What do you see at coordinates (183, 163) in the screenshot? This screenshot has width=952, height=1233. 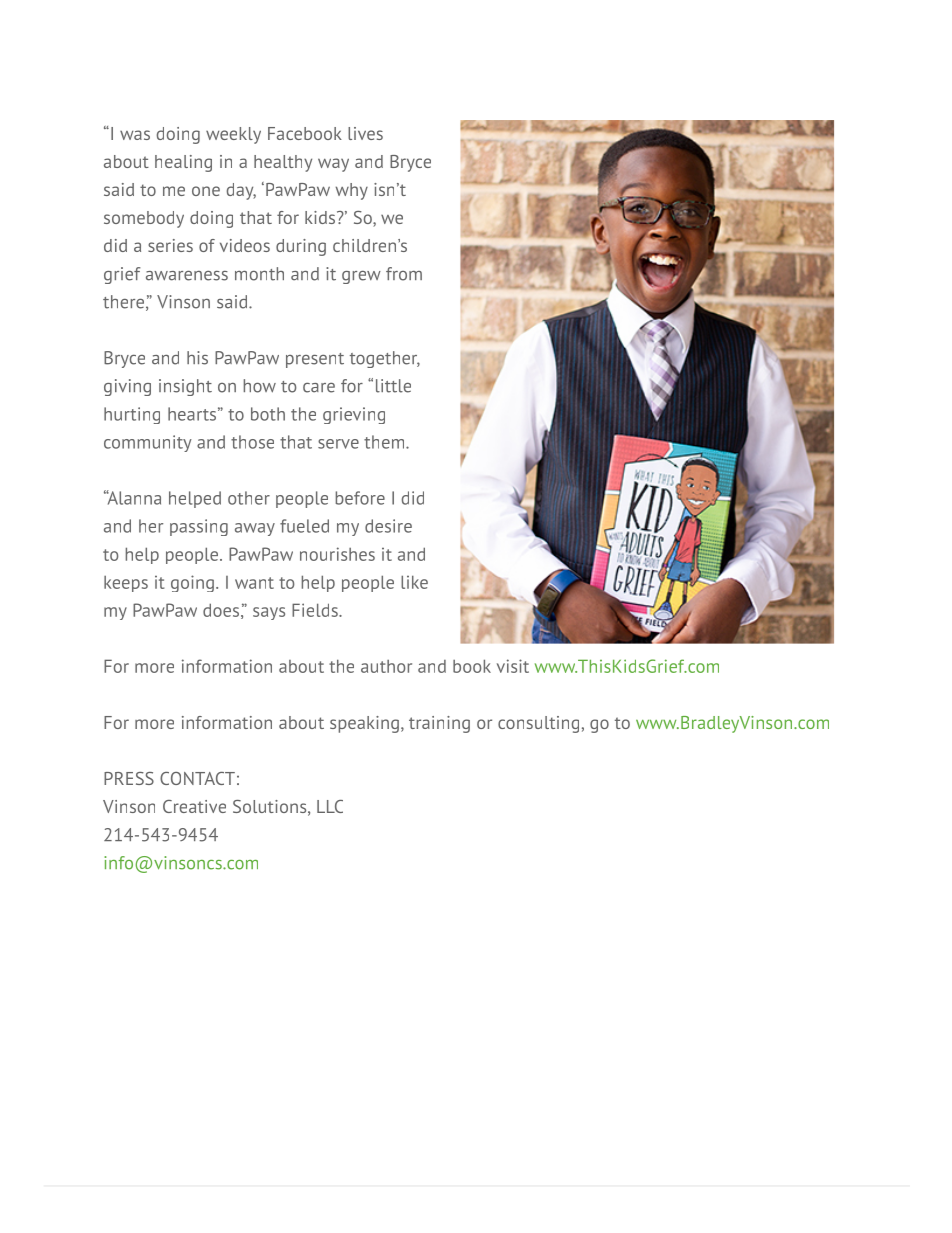 I see `healing` at bounding box center [183, 163].
